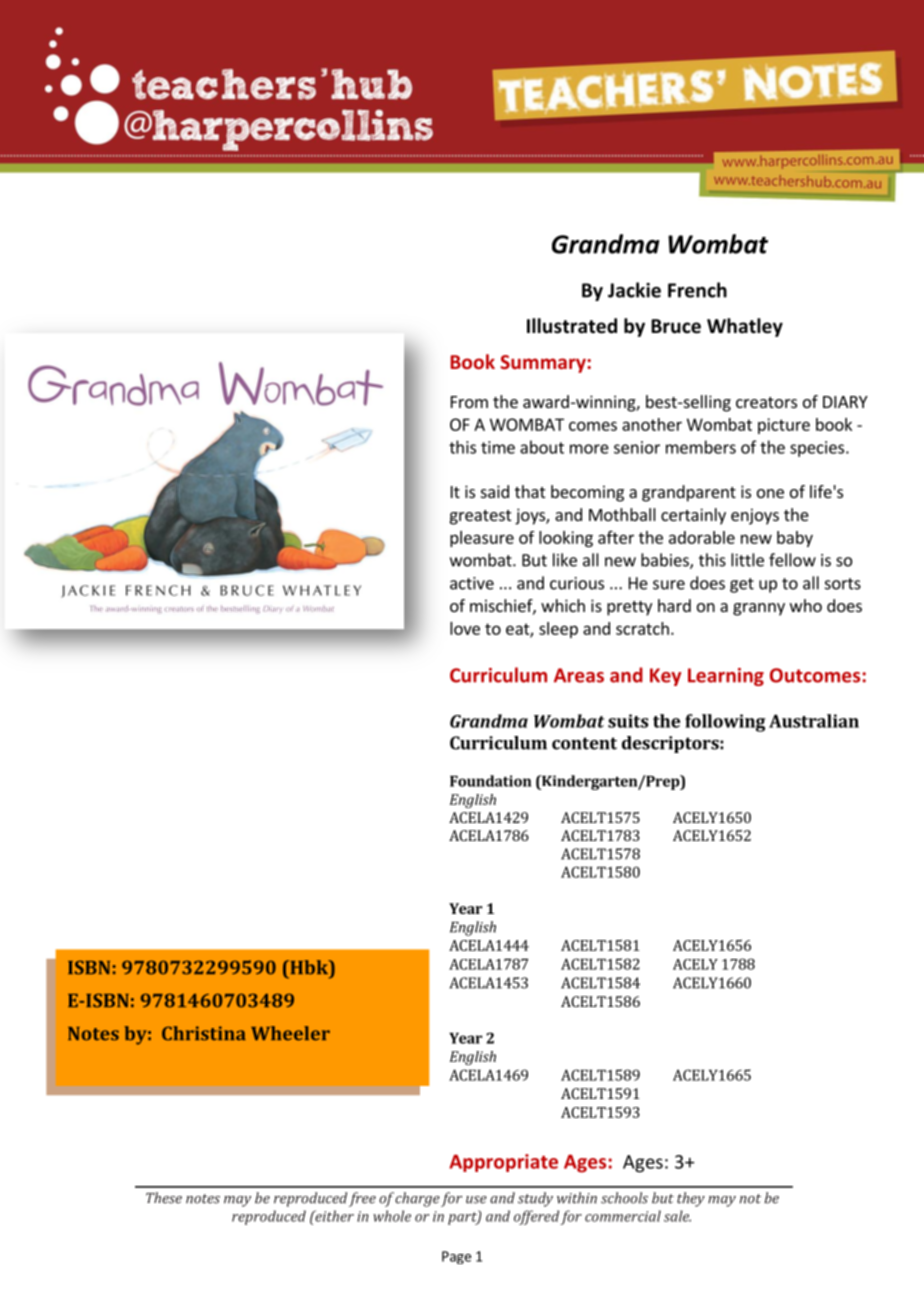 This image has height=1308, width=924. I want to click on greatest, so click(480, 517).
